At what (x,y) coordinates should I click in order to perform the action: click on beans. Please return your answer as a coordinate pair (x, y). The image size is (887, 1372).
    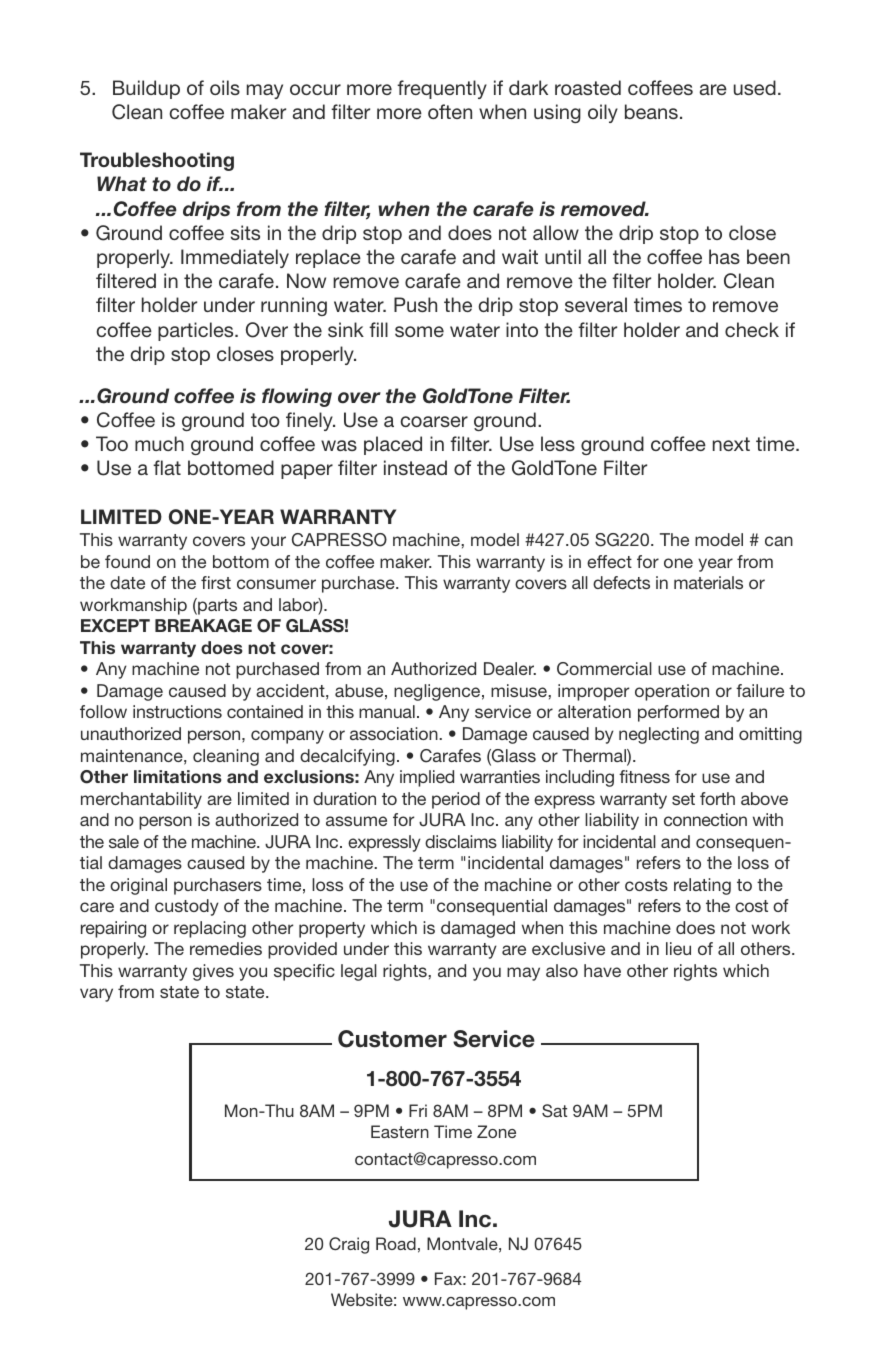
    Looking at the image, I should click on (651, 111).
